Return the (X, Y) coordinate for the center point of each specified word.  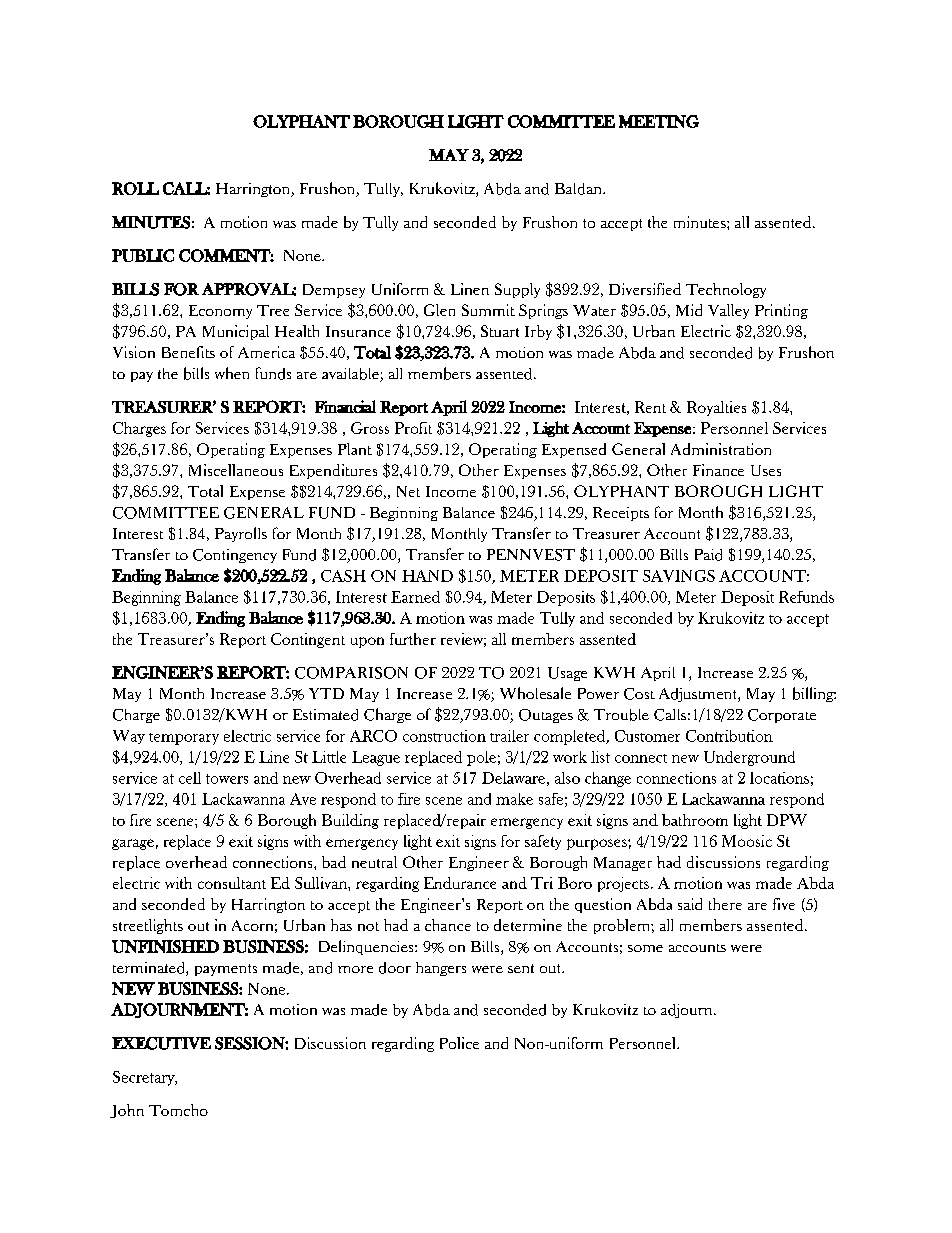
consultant (232, 883)
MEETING (659, 121)
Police (459, 1043)
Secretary (145, 1078)
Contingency (235, 556)
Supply (517, 290)
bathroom (695, 820)
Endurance (460, 883)
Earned (415, 597)
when (232, 373)
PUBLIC (143, 255)
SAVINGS (679, 576)
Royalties (716, 408)
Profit (413, 428)
